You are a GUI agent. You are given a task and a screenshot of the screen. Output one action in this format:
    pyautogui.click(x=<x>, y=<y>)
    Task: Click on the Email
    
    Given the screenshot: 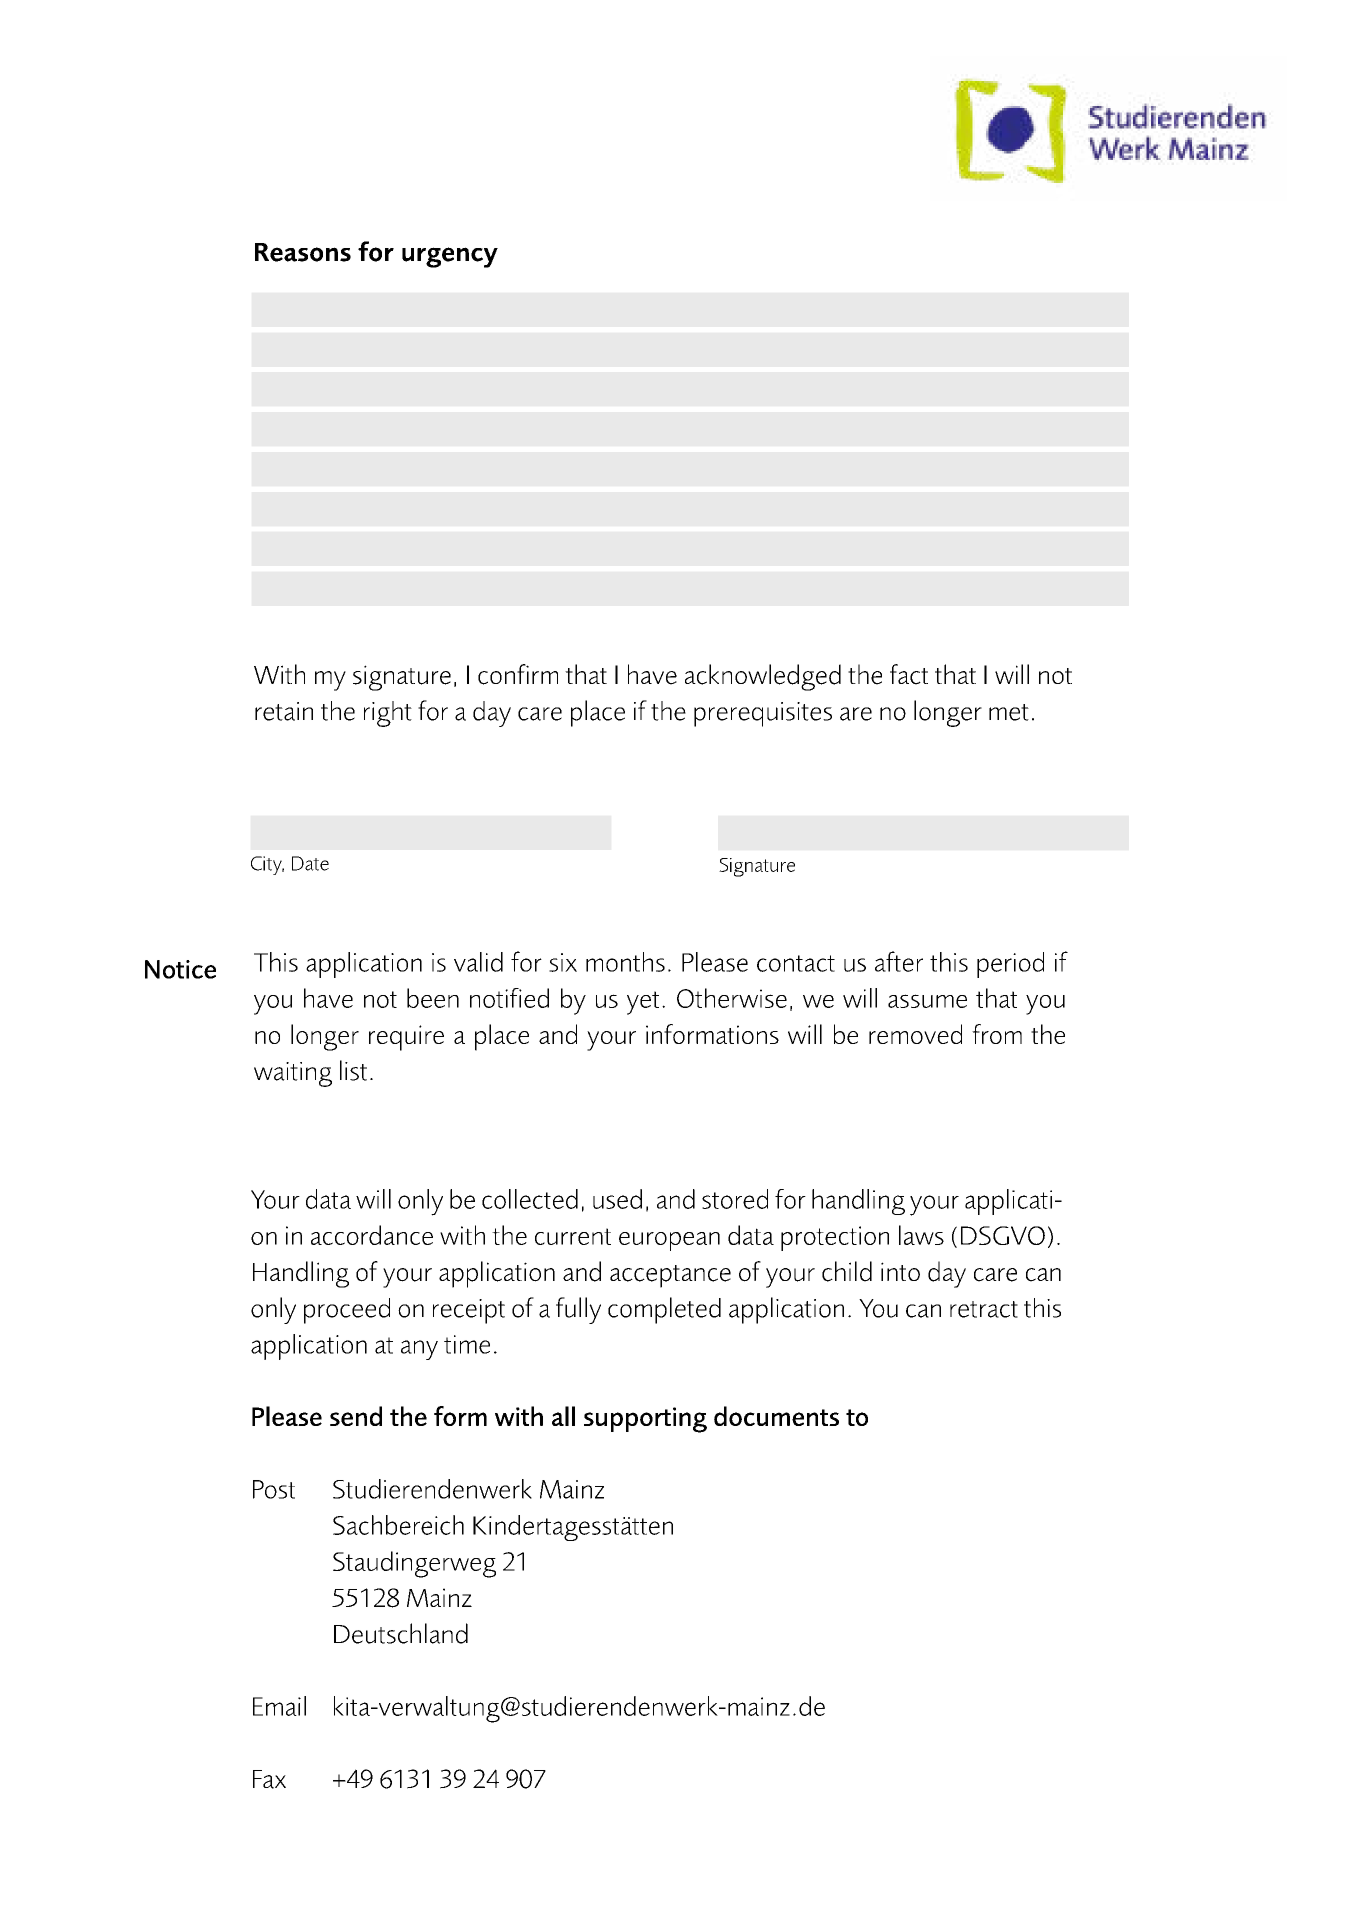 What is the action you would take?
    pyautogui.click(x=279, y=1706)
